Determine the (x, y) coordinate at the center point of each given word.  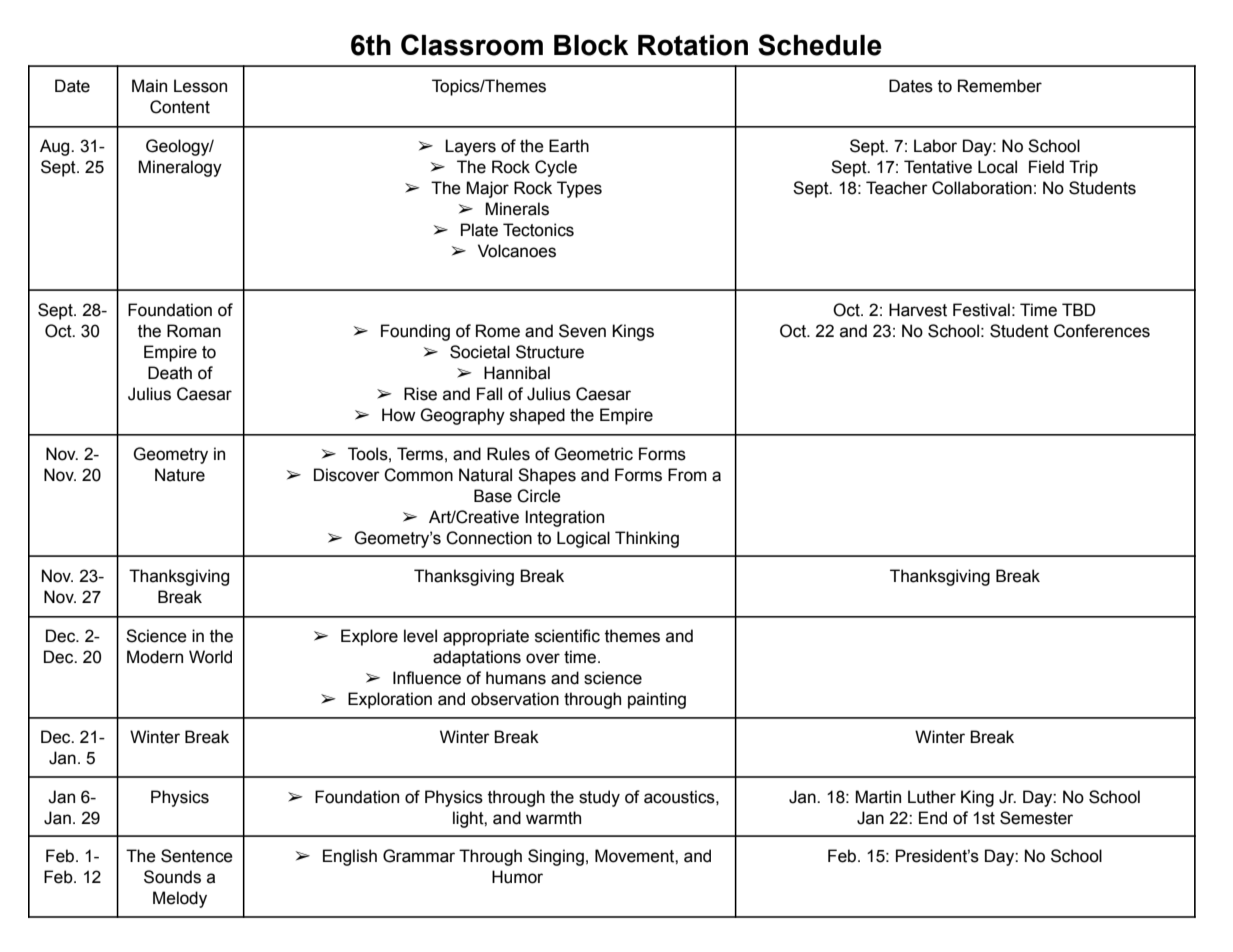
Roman (194, 331)
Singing (556, 857)
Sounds (172, 877)
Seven (582, 331)
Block (591, 45)
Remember (1000, 86)
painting (657, 700)
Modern (155, 657)
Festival (981, 310)
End (933, 818)
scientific (567, 636)
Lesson (200, 86)
